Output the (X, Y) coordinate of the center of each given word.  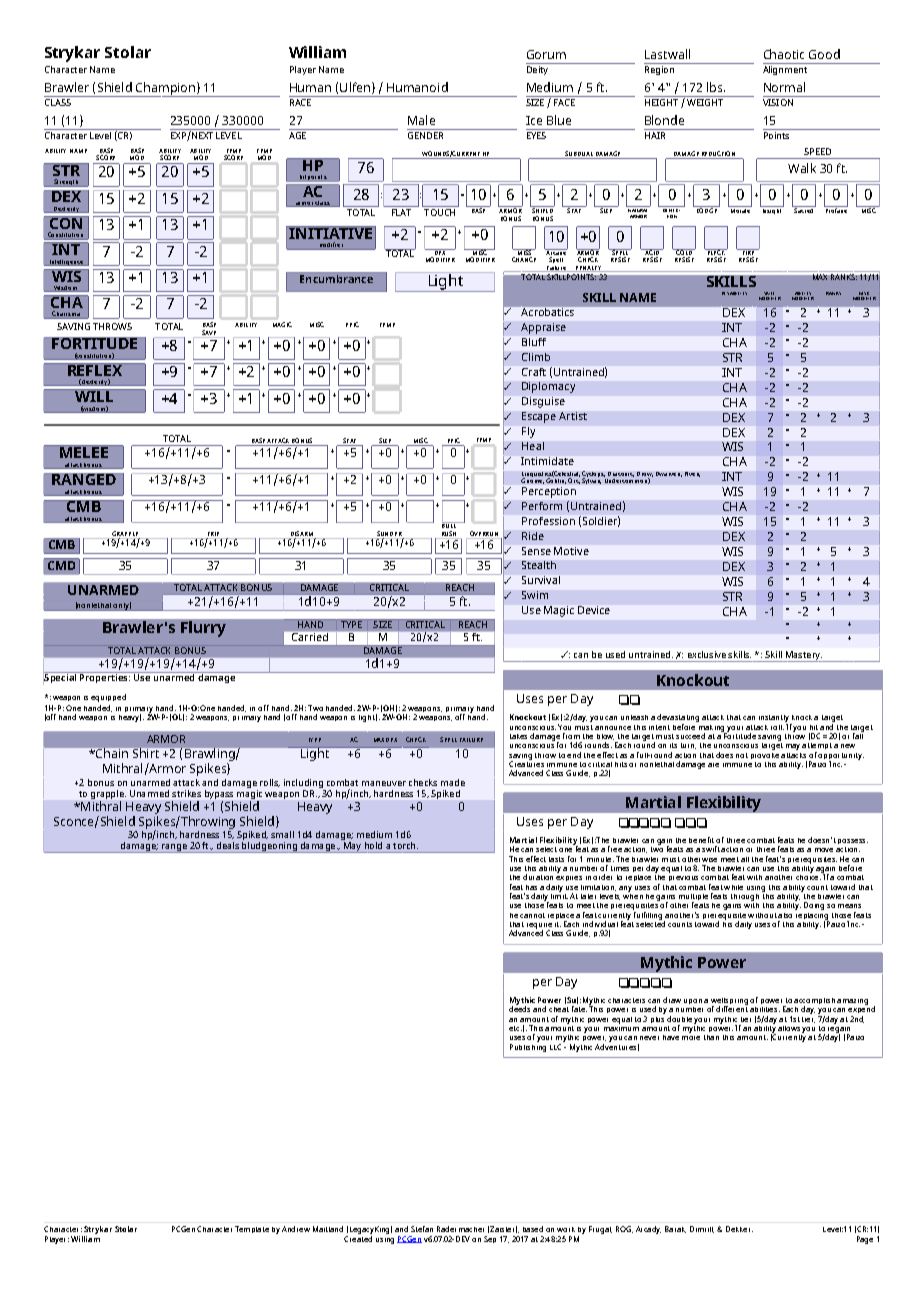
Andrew (296, 1229)
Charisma (66, 315)
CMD (61, 564)
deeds (519, 1008)
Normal (784, 87)
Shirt (146, 753)
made (453, 782)
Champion (165, 89)
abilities (765, 1009)
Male (421, 120)
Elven (692, 474)
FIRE (748, 252)
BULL (450, 524)
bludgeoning (269, 846)
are (713, 765)
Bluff (534, 342)
